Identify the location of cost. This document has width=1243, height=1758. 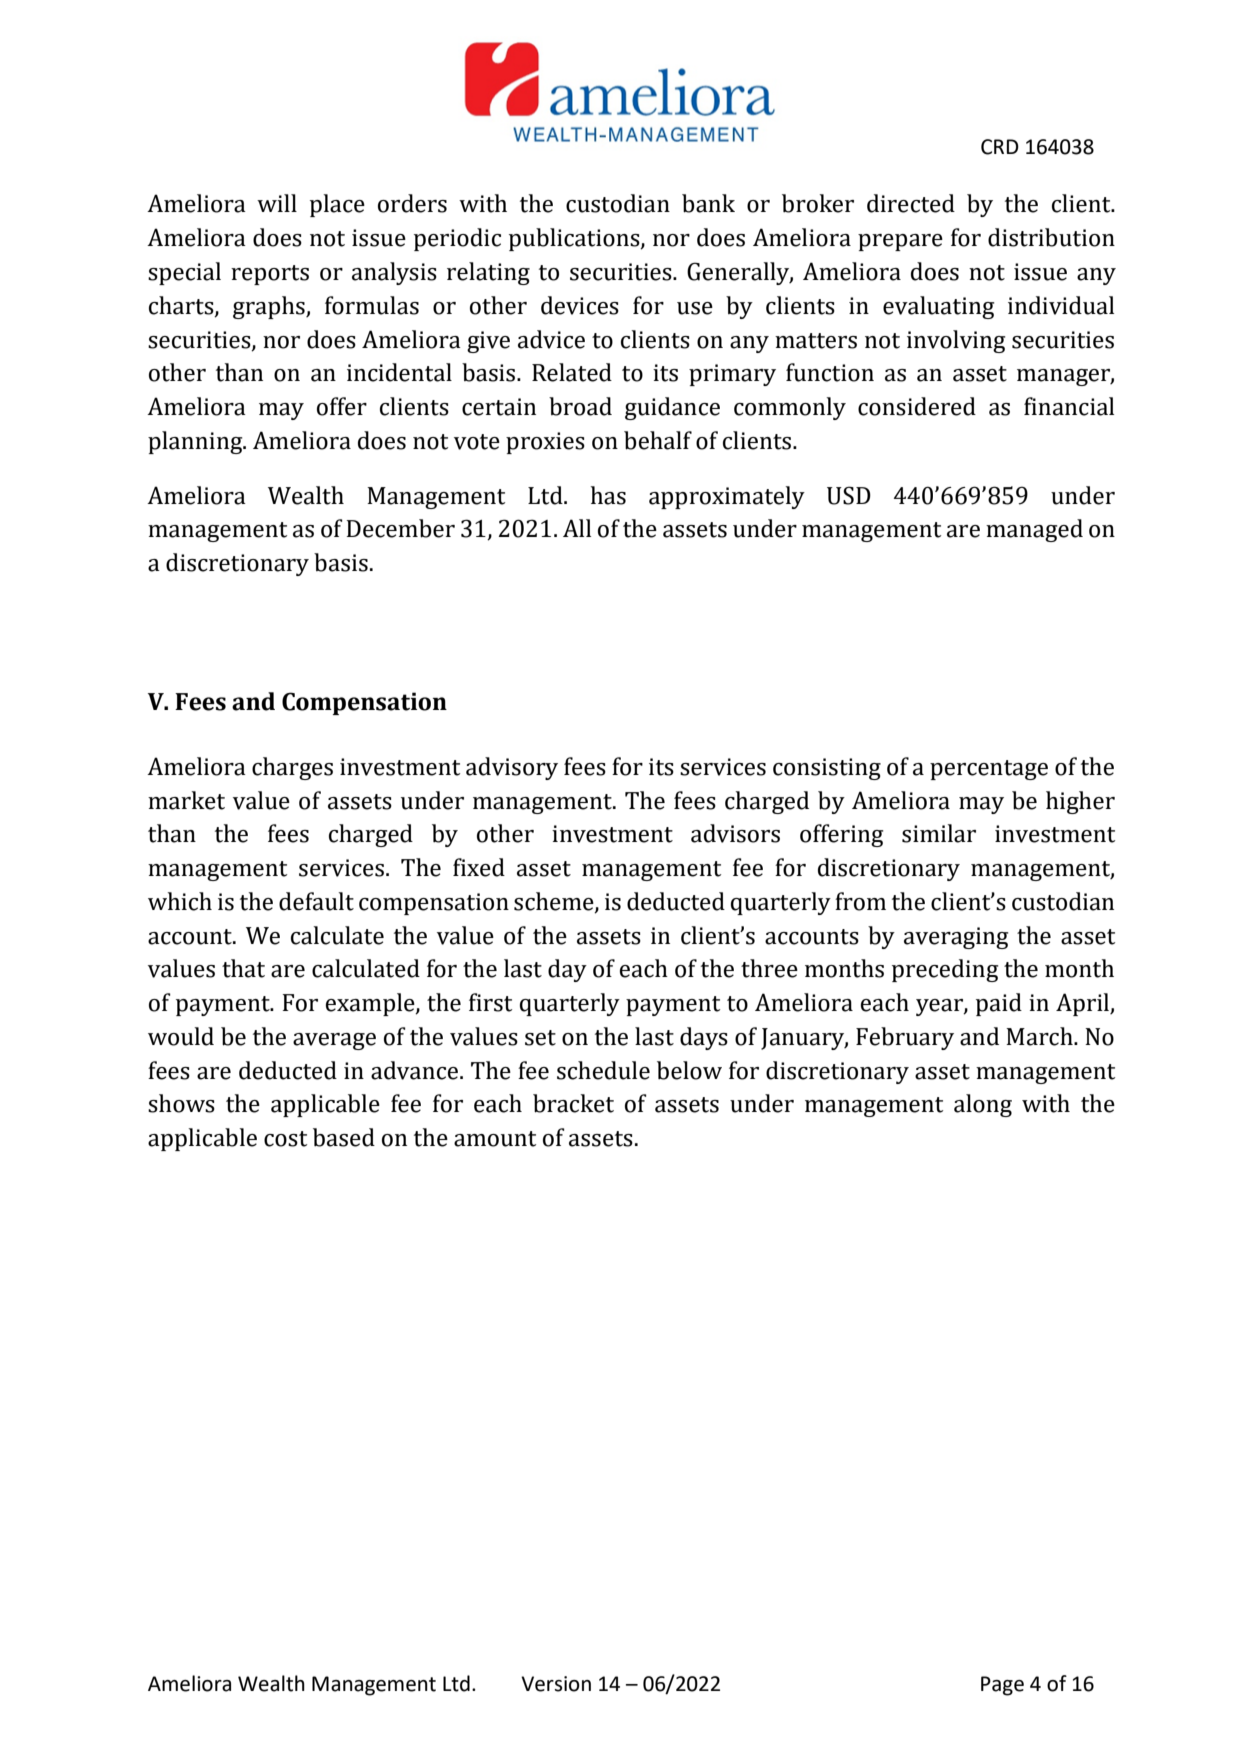
(285, 1139).
